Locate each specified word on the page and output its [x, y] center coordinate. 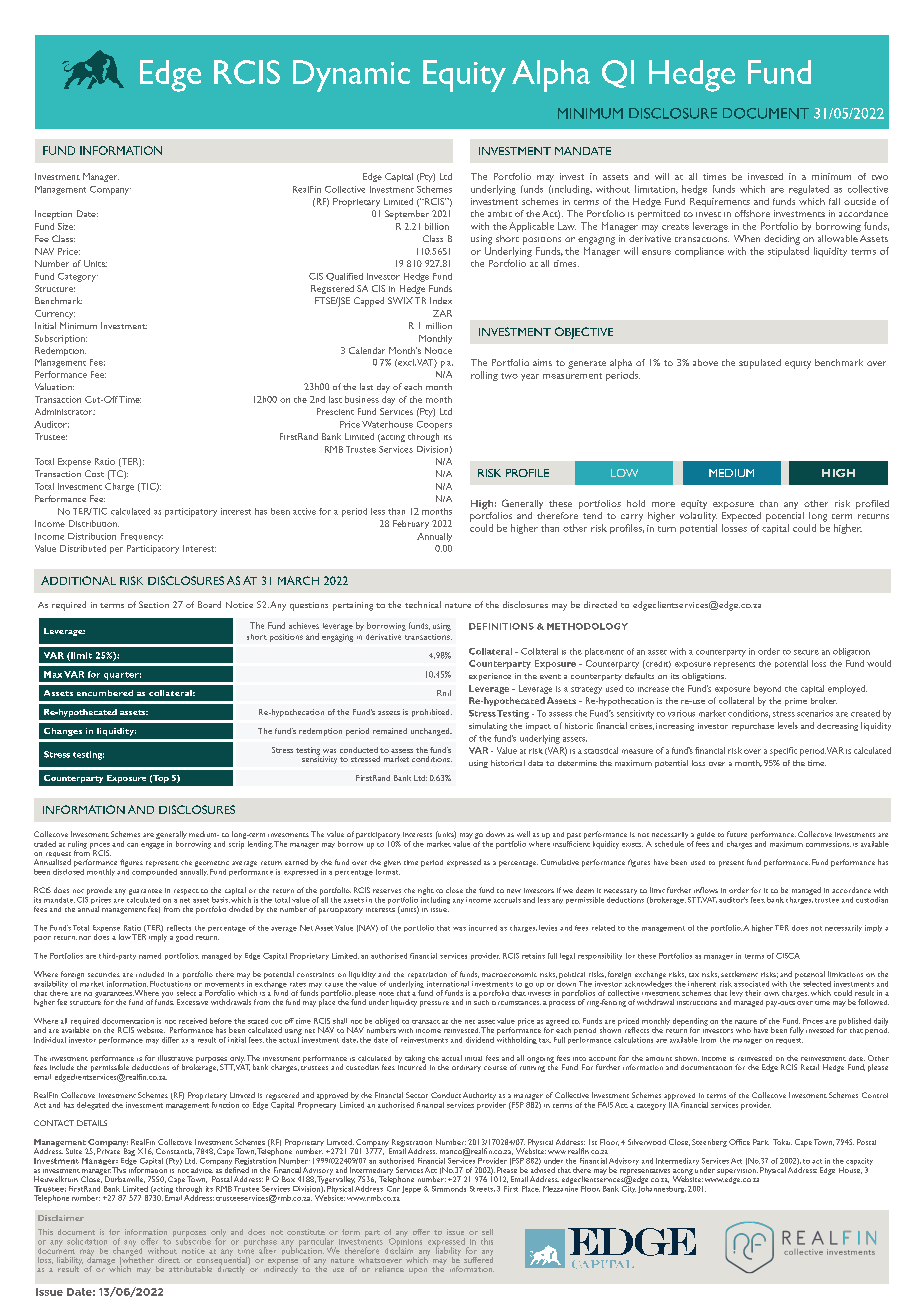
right [426, 892]
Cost [94, 473]
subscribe [192, 1240]
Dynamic [351, 76]
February [411, 524]
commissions [828, 844]
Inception [53, 215]
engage [152, 846]
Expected [741, 517]
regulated [809, 190]
